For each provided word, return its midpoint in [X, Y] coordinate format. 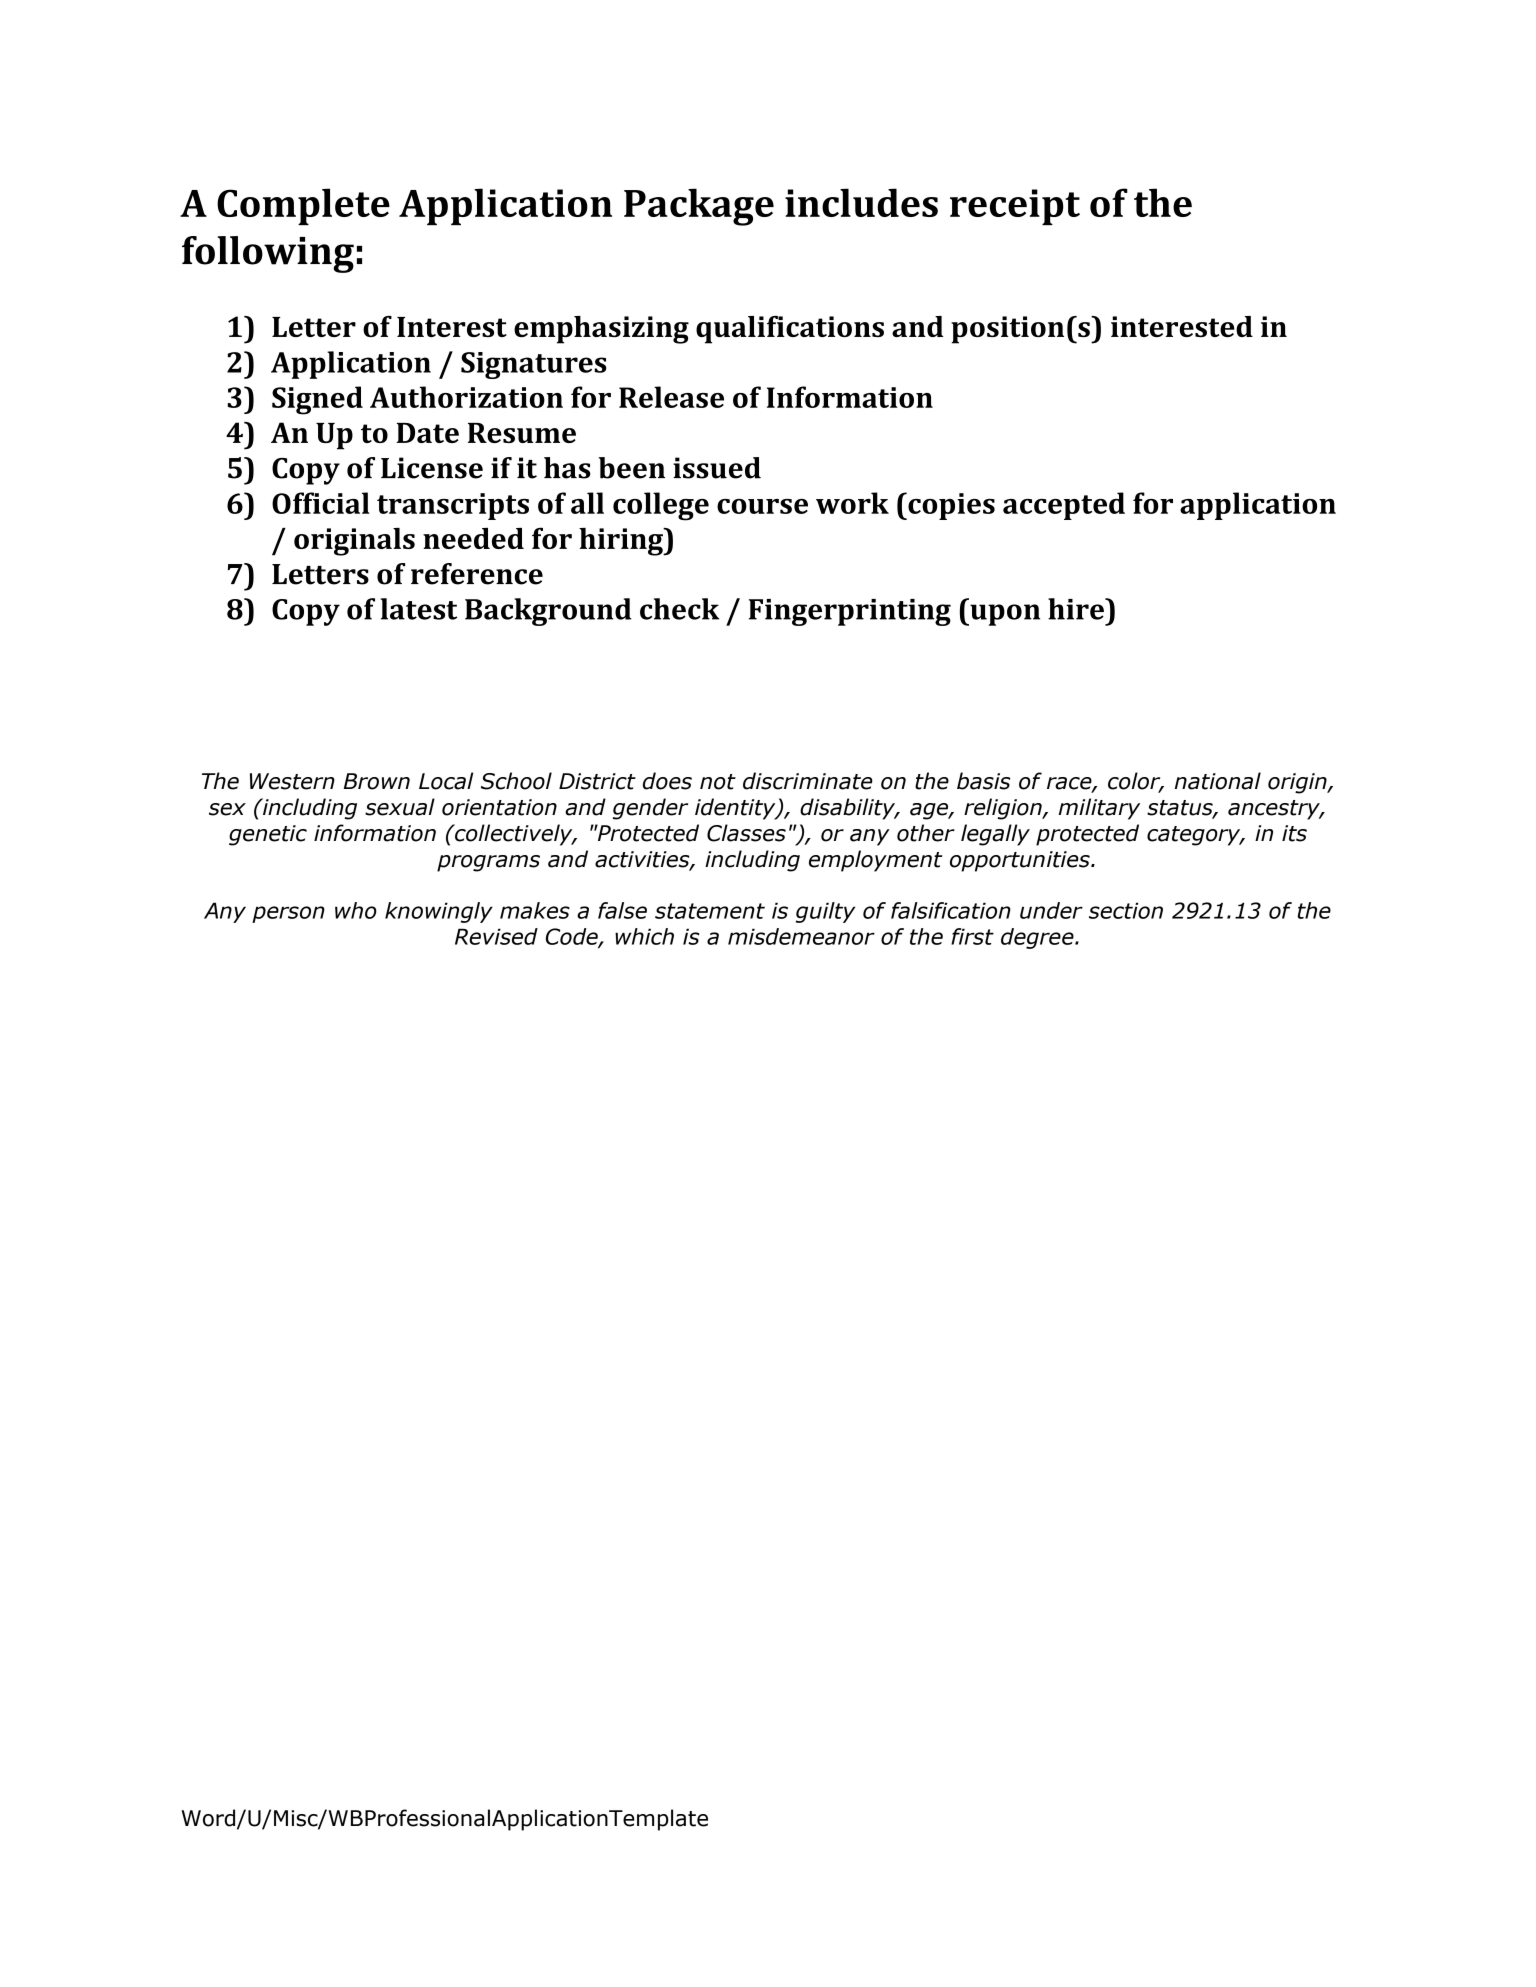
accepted [1064, 506]
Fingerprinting [850, 612]
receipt [1015, 207]
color [1135, 782]
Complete [303, 206]
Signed [317, 400]
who [356, 910]
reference [477, 574]
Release [671, 397]
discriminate [808, 781]
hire [1077, 609]
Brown [377, 781]
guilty [825, 912]
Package [699, 207]
